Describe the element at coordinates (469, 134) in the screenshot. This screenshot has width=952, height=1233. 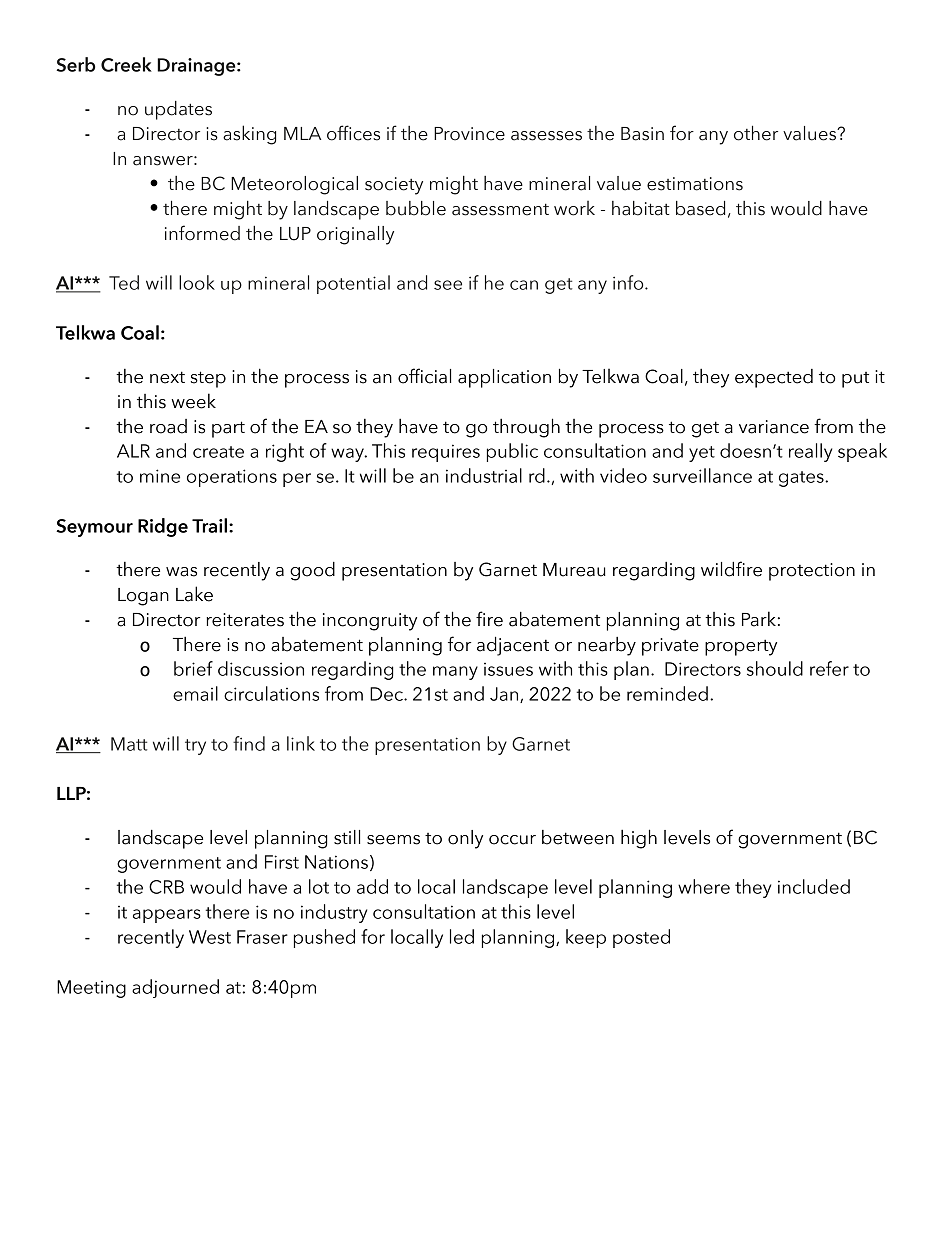
I see `Province` at that location.
